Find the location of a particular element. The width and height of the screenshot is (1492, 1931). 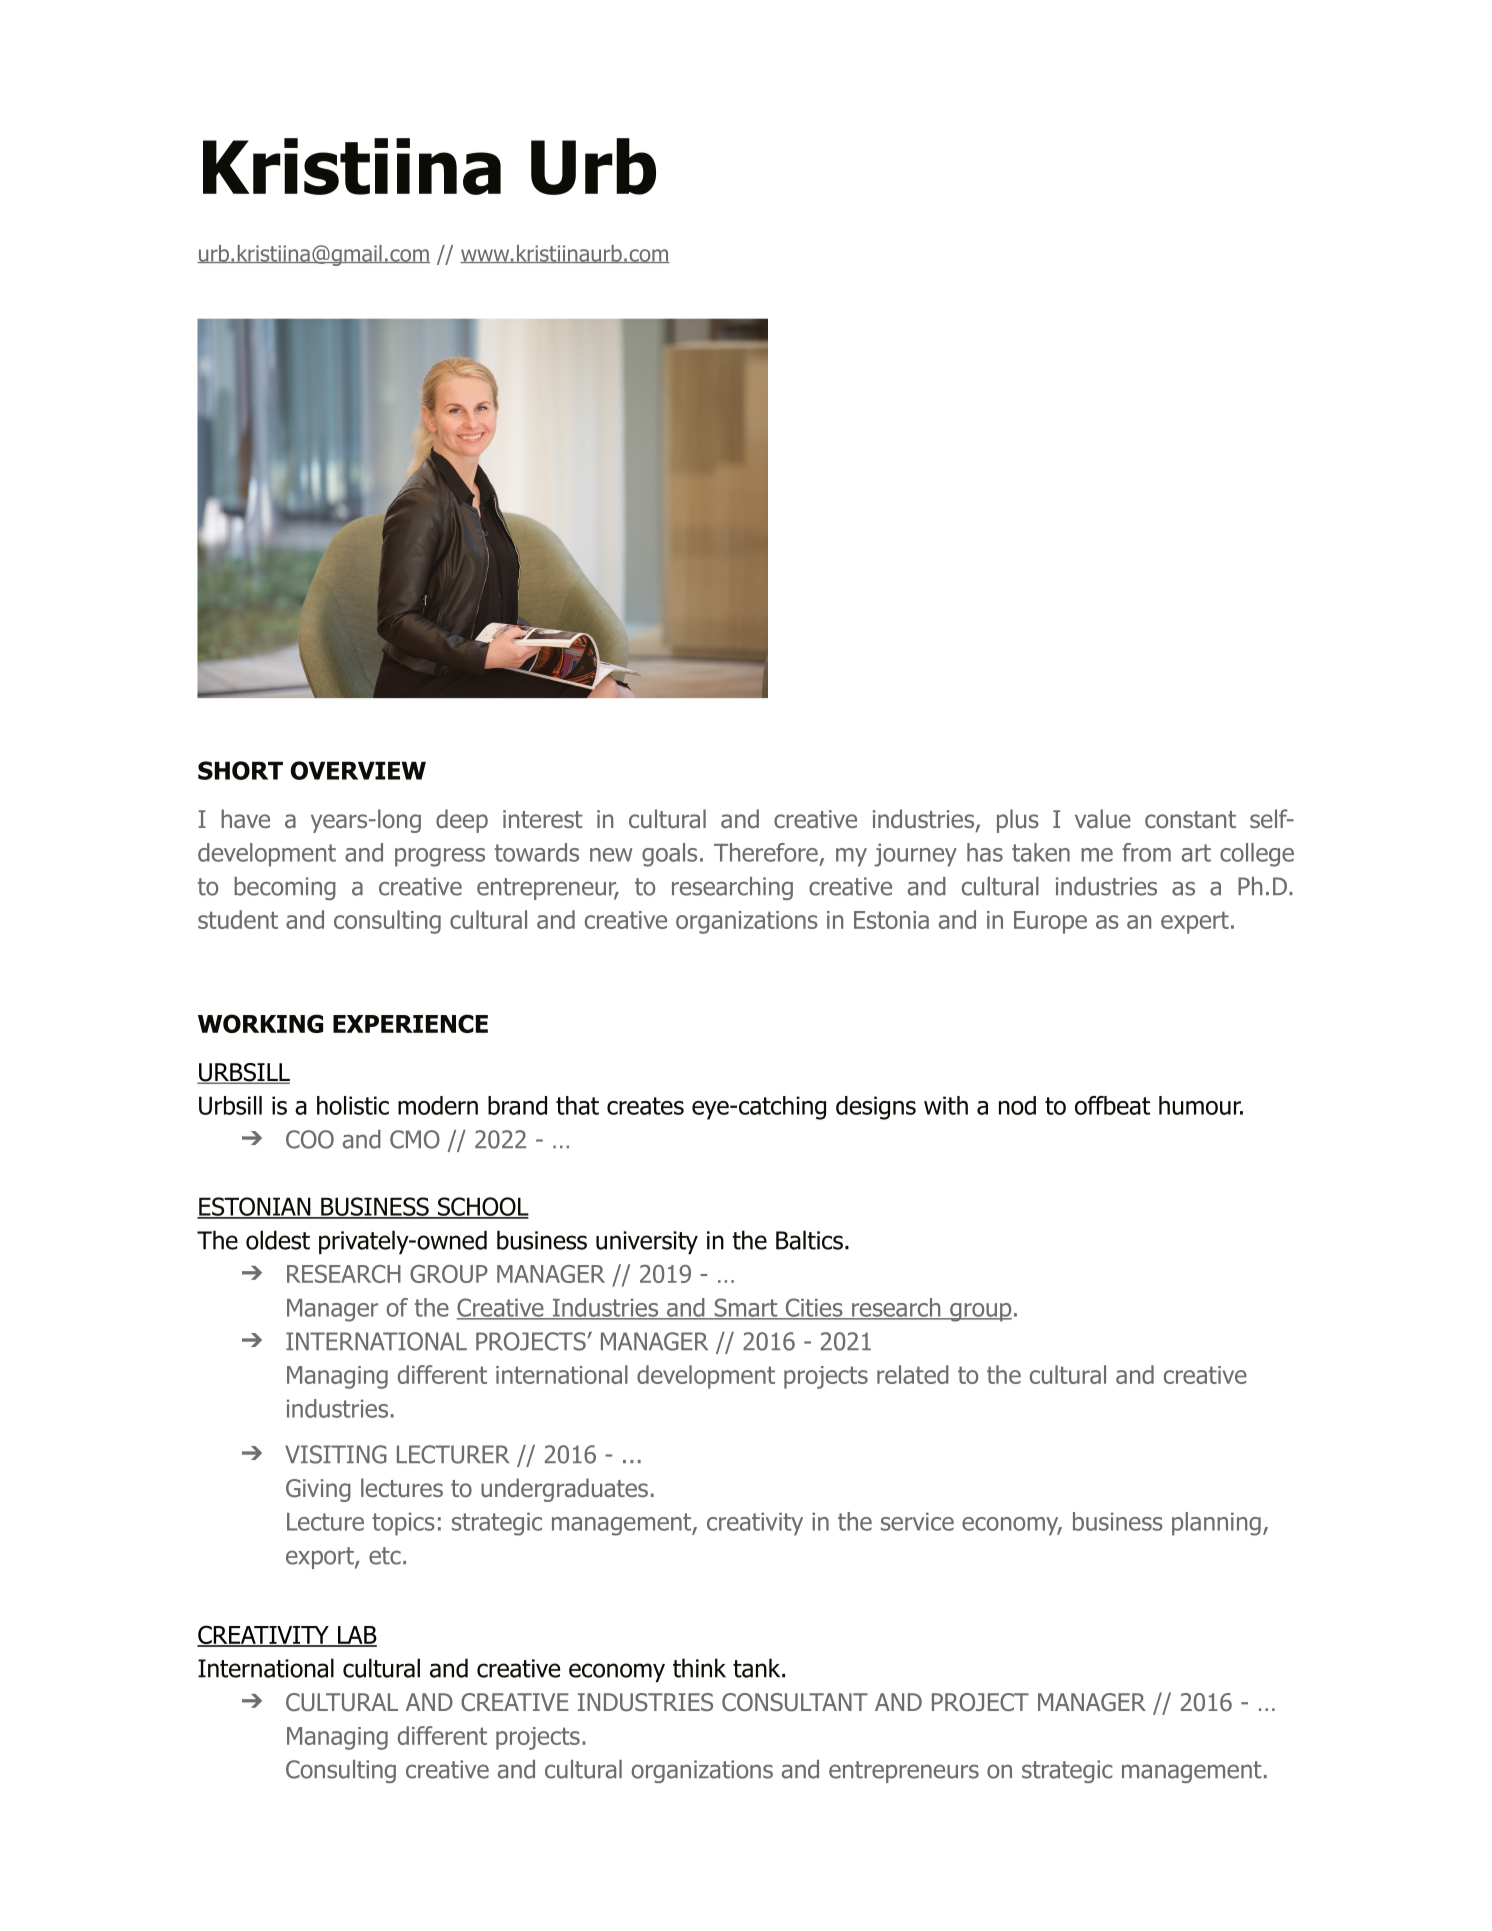

offbeat is located at coordinates (1112, 1105).
